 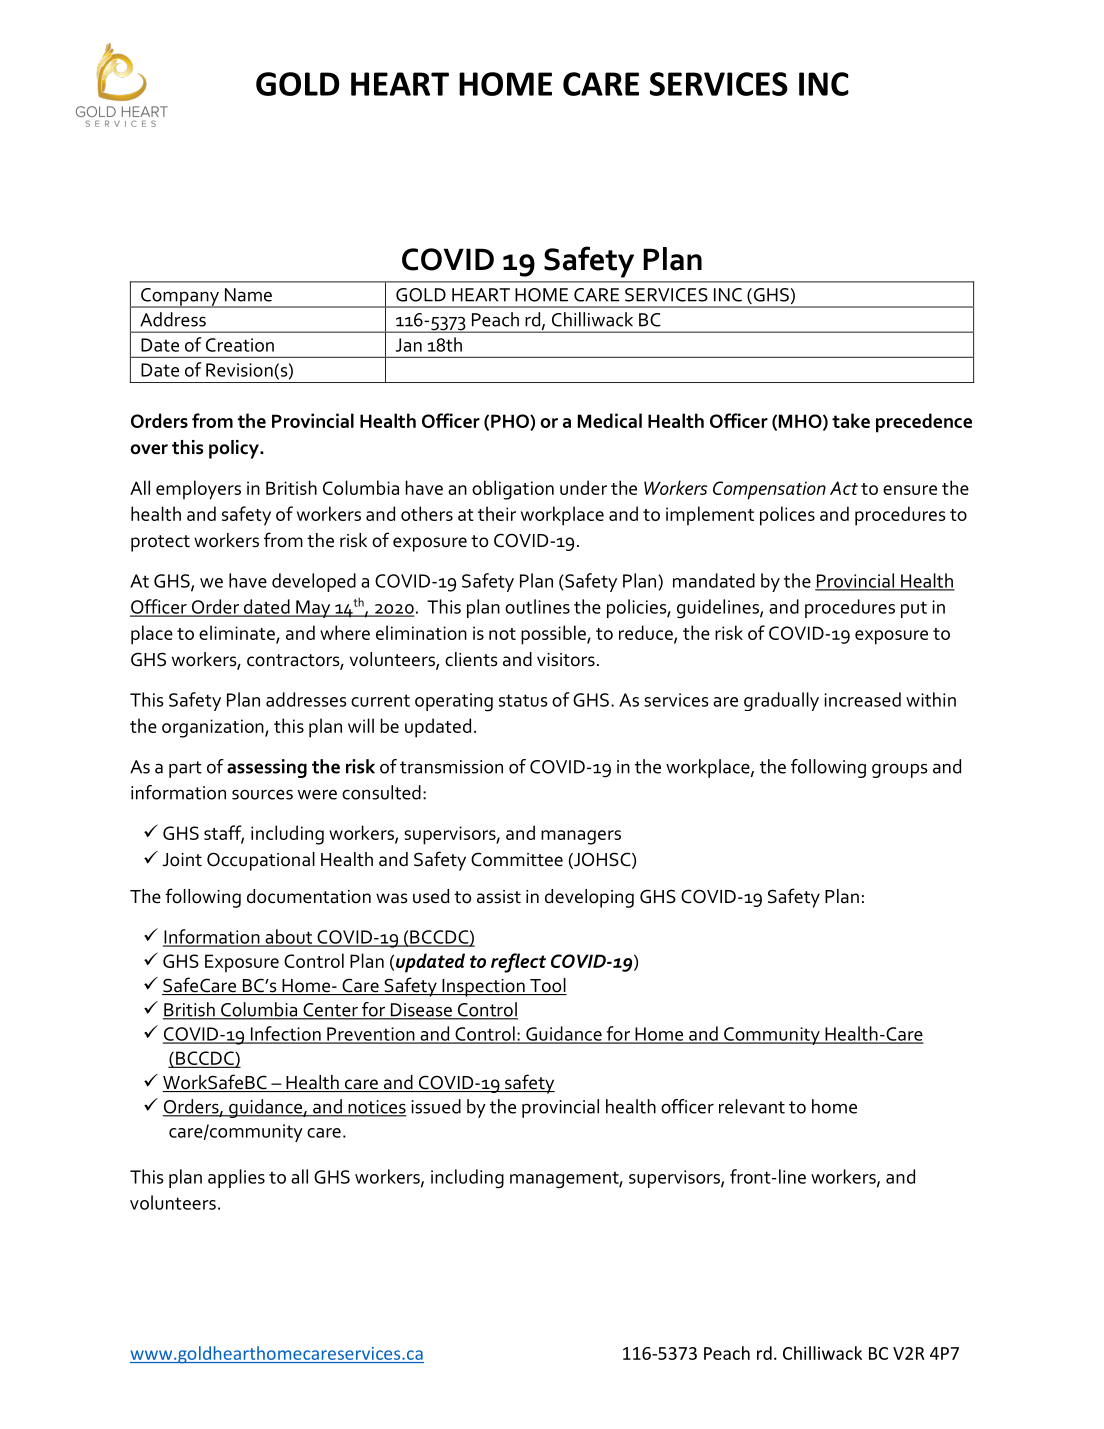 I want to click on reflect, so click(x=518, y=963).
